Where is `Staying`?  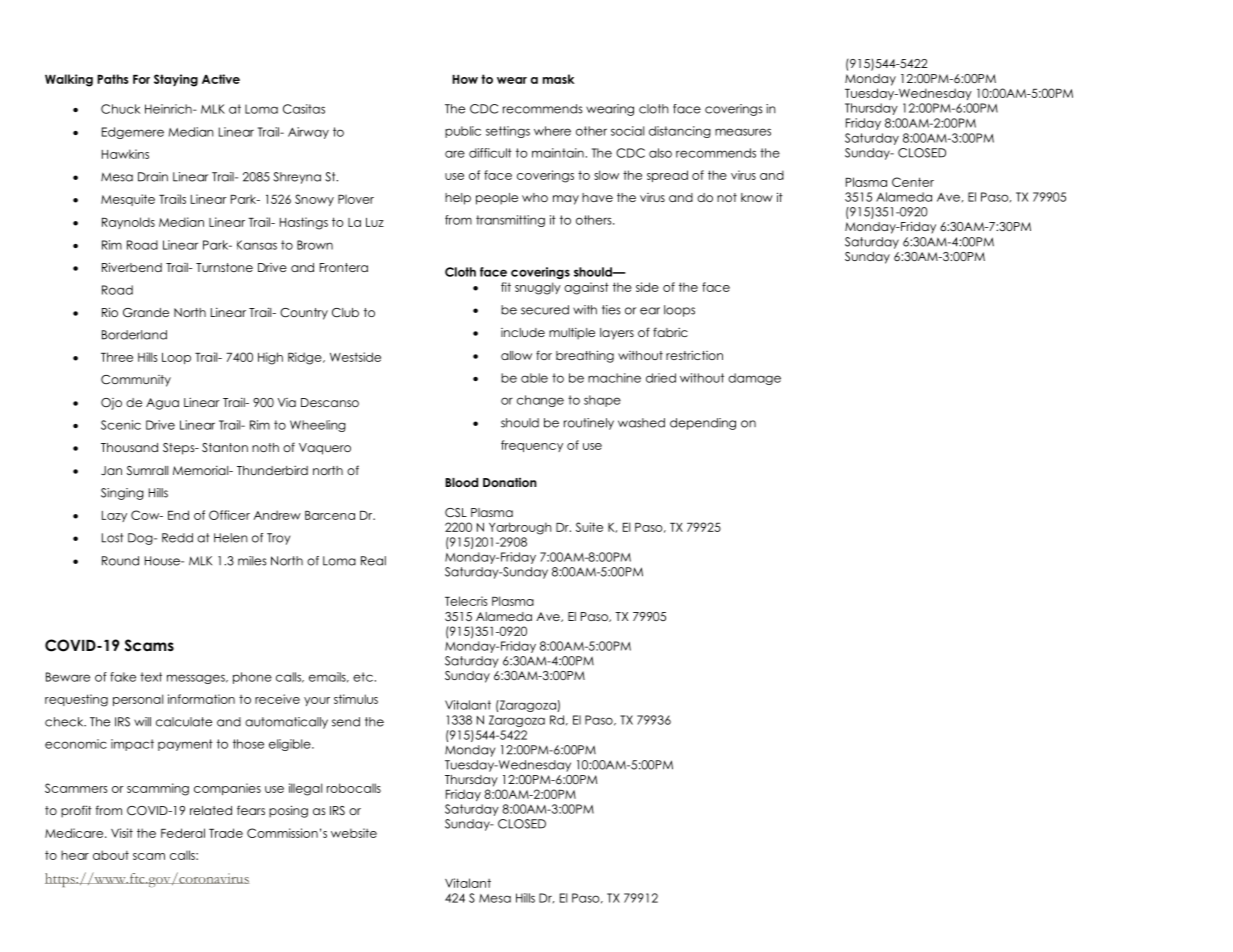 Staying is located at coordinates (176, 80).
